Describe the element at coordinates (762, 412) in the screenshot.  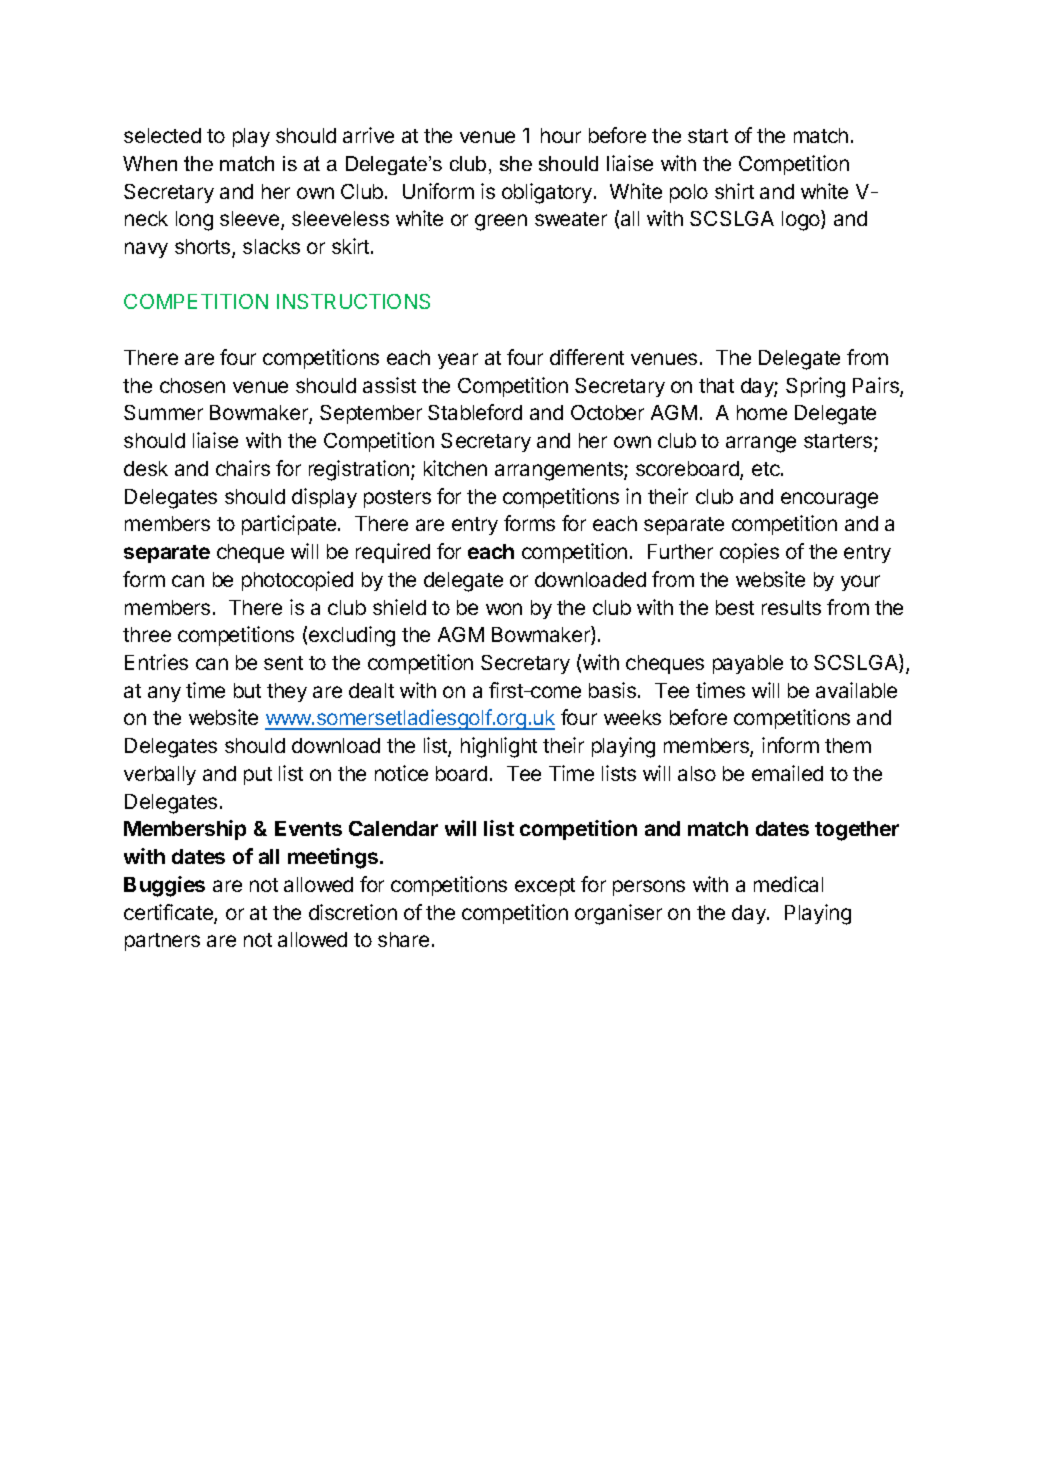
I see `home` at that location.
